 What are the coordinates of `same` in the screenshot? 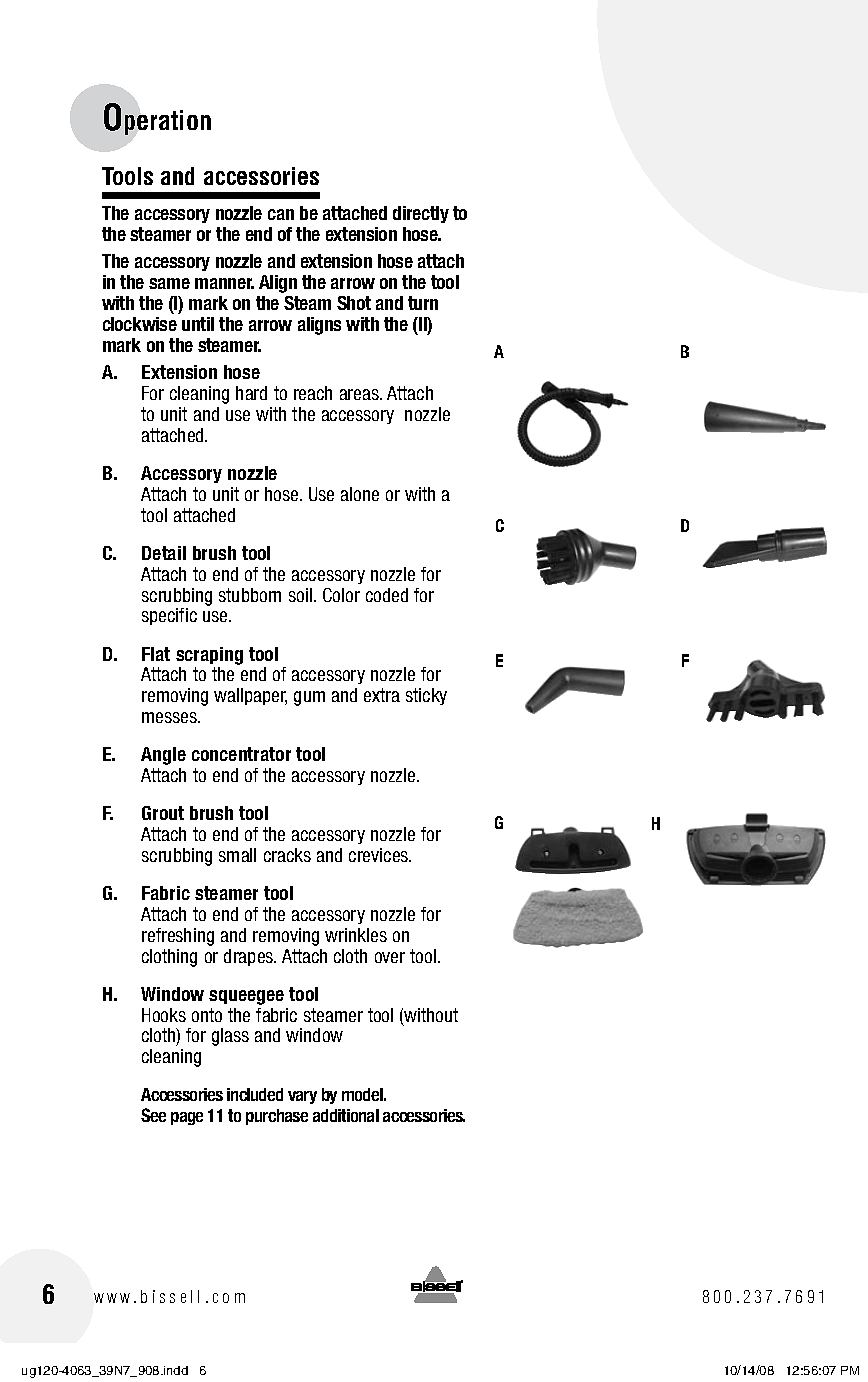 It's located at (169, 283).
